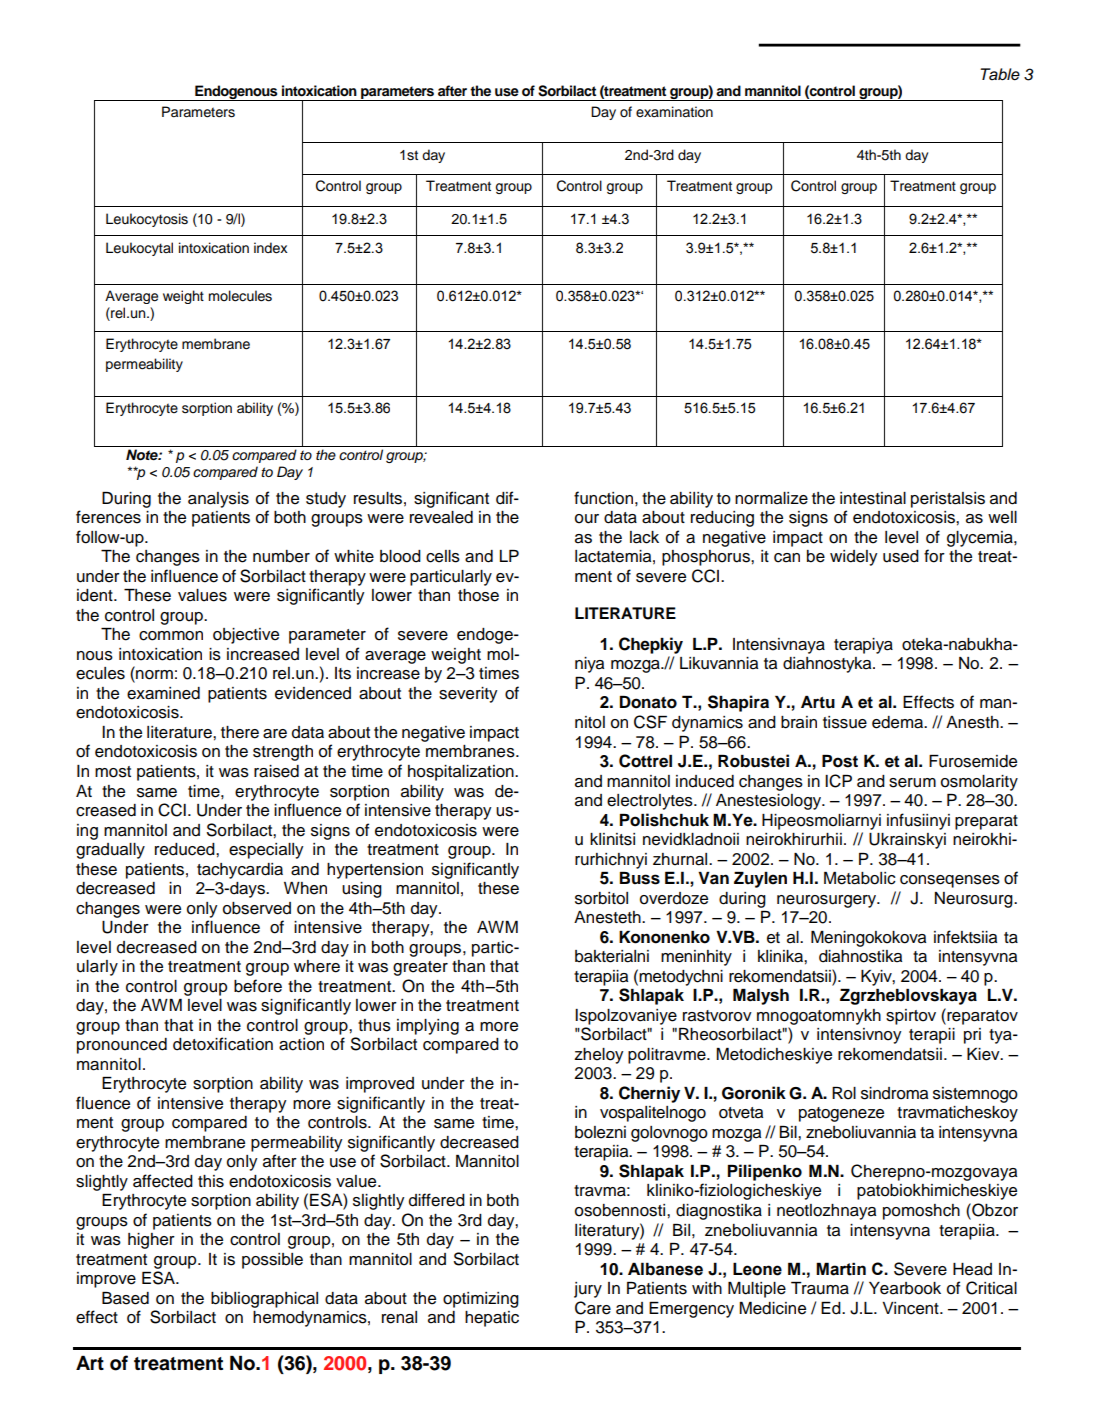  What do you see at coordinates (905, 1288) in the screenshot?
I see `Yearbook` at bounding box center [905, 1288].
